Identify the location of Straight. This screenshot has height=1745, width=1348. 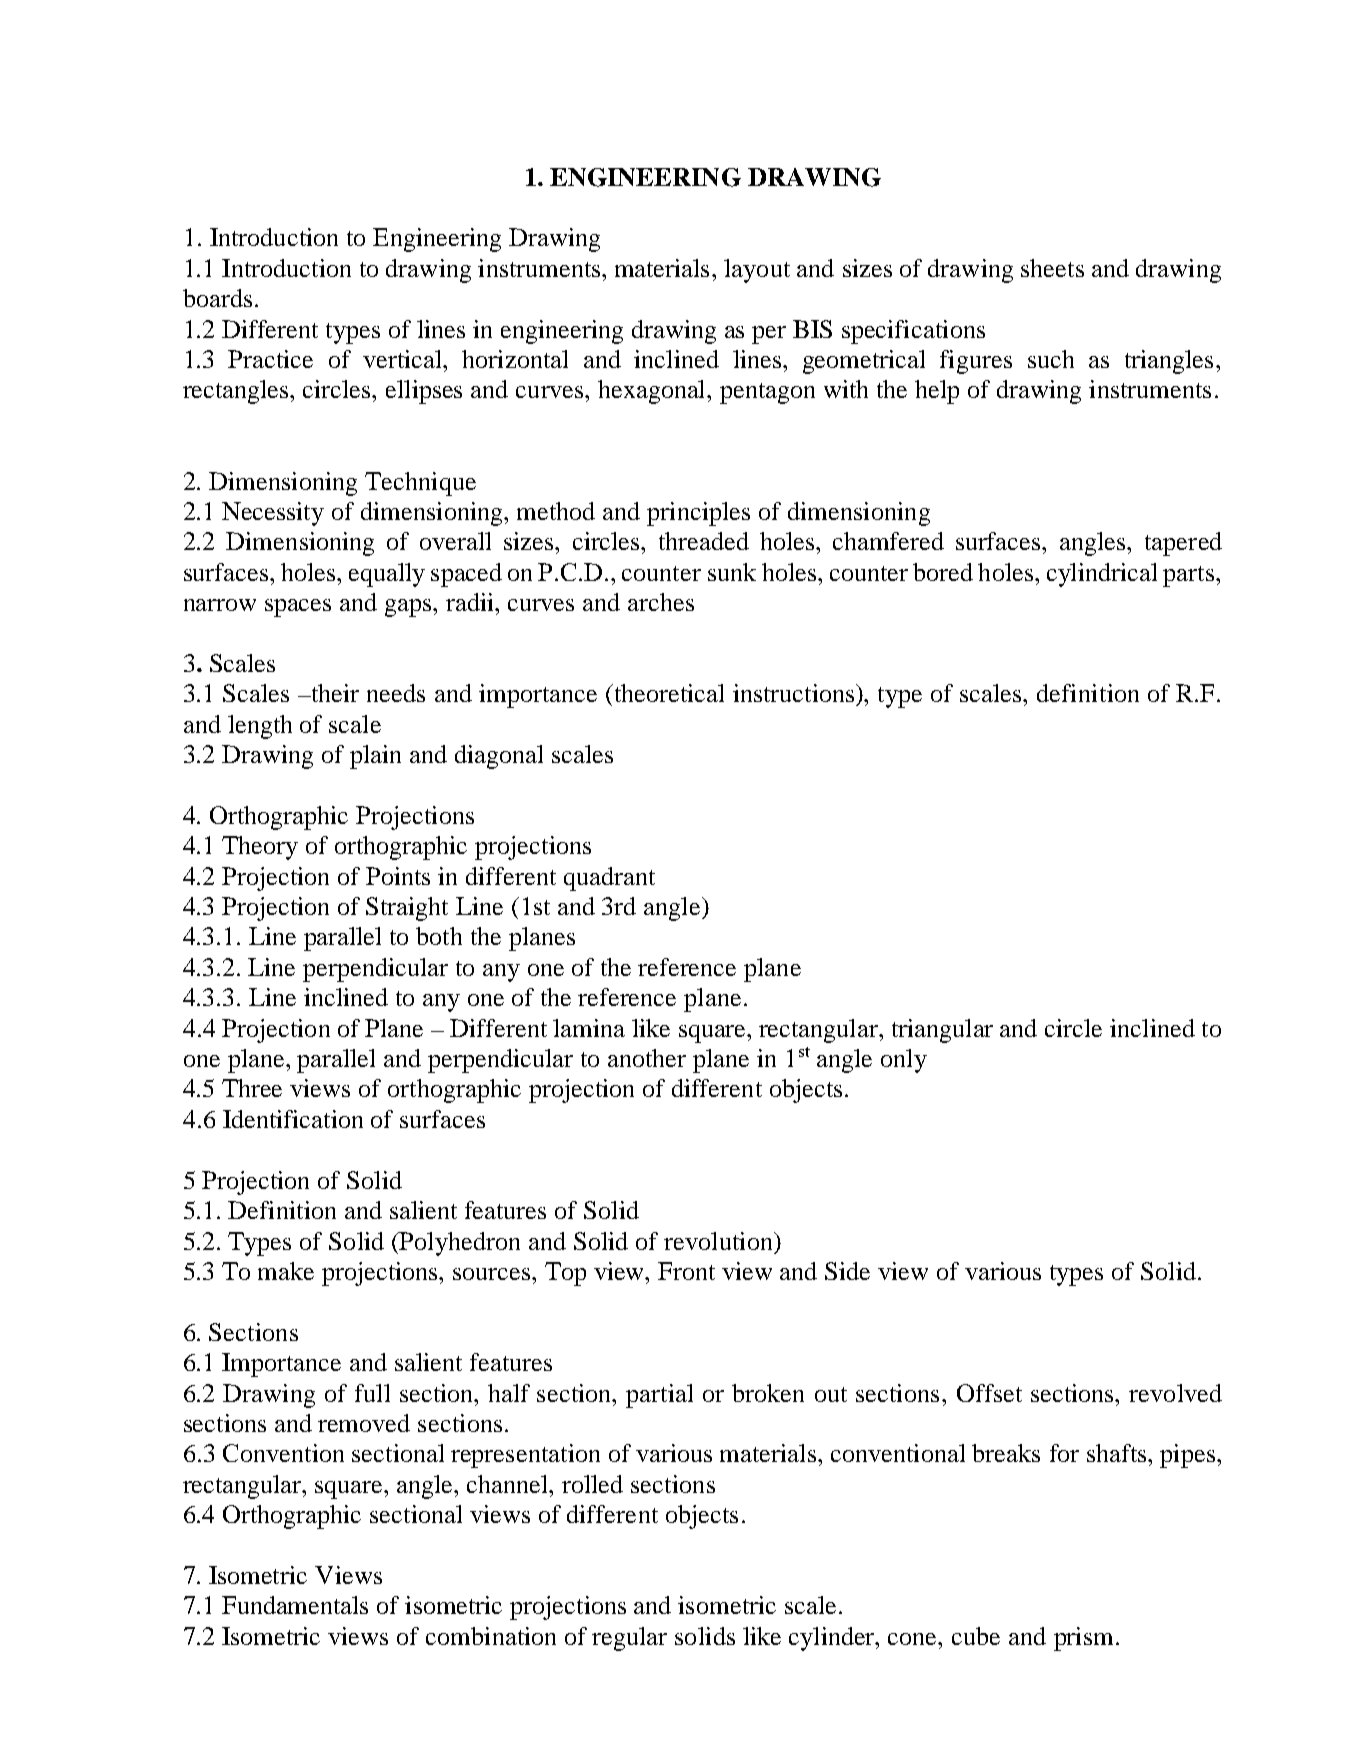
(407, 909).
